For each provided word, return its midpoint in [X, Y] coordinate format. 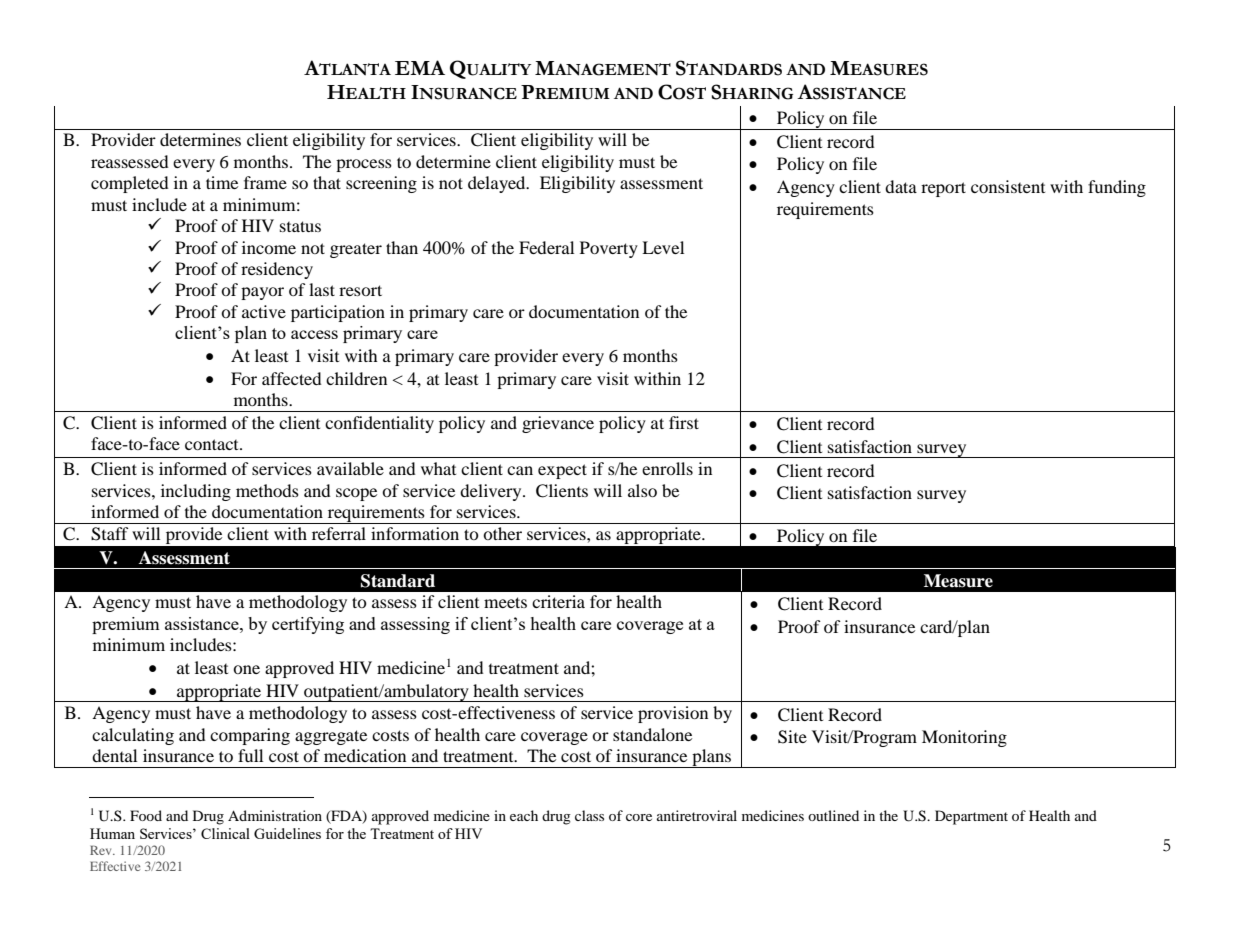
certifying [308, 625]
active [264, 311]
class [589, 815]
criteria [558, 601]
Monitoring [964, 738]
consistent [1008, 186]
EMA [420, 67]
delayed [498, 184]
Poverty [609, 249]
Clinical [225, 833]
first [684, 422]
